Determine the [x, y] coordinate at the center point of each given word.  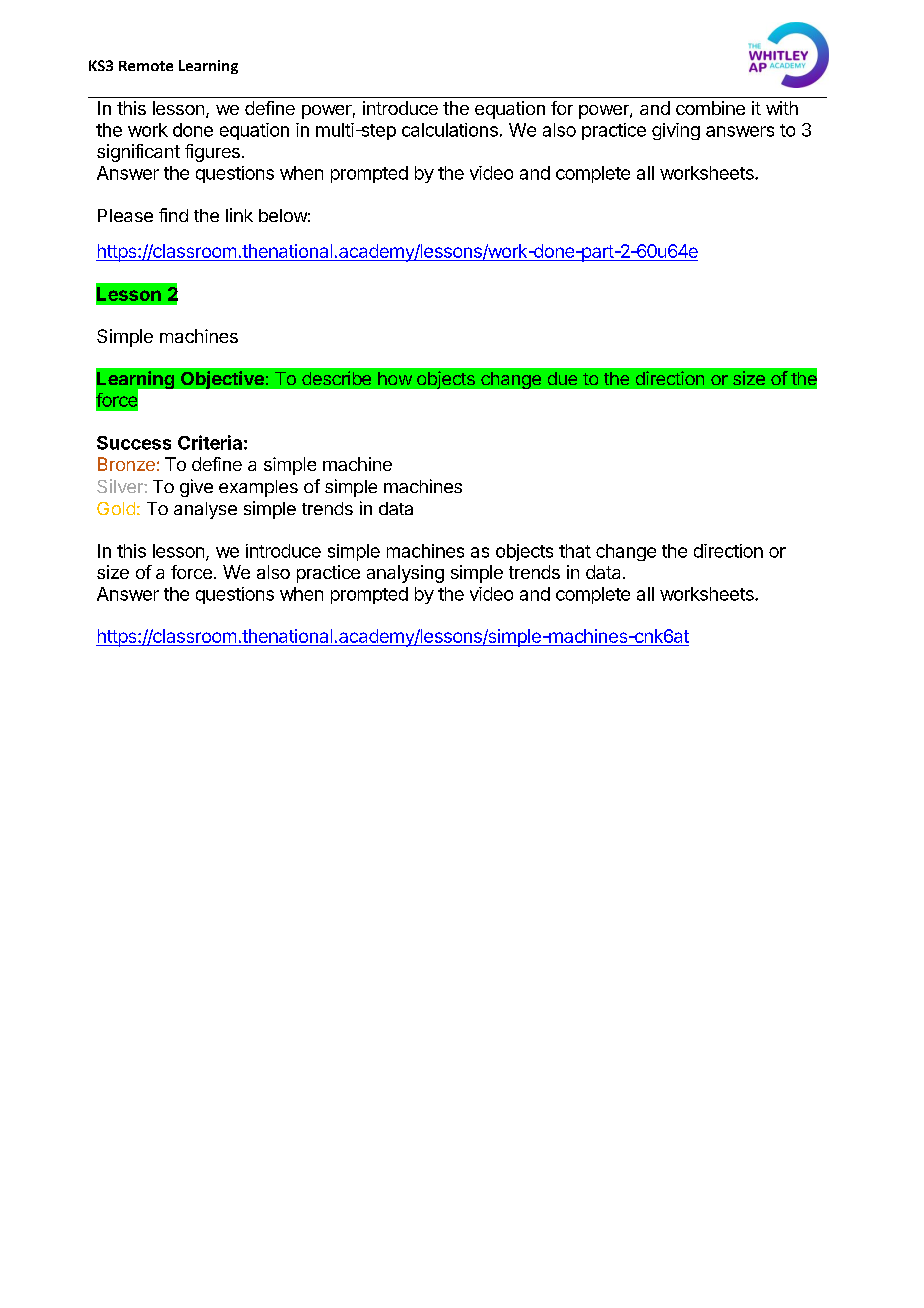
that [575, 551]
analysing [405, 574]
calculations [450, 130]
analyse [205, 510]
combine [710, 108]
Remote [146, 66]
